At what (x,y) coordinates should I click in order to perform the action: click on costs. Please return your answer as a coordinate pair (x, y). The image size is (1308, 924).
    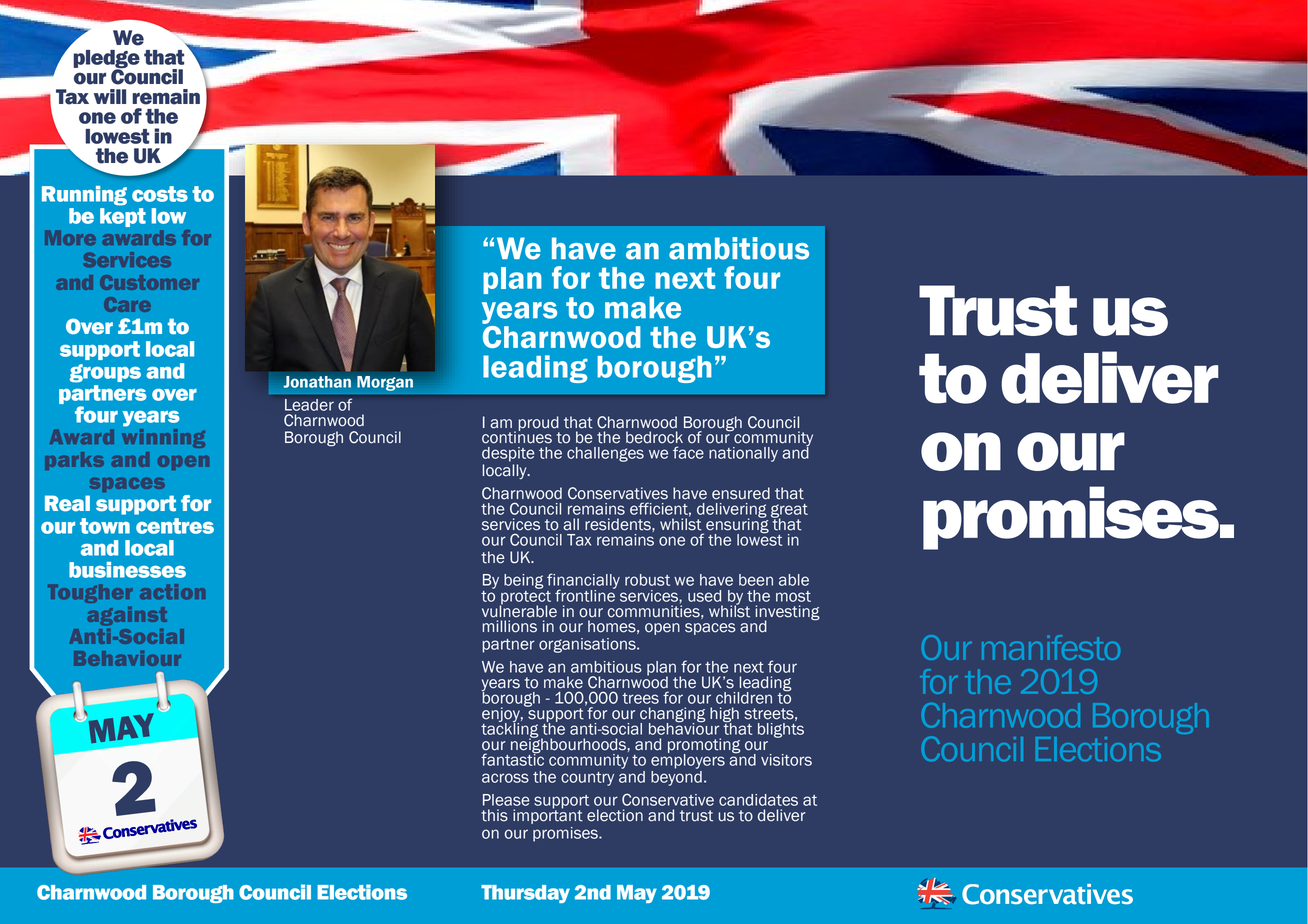
    Looking at the image, I should click on (160, 194).
